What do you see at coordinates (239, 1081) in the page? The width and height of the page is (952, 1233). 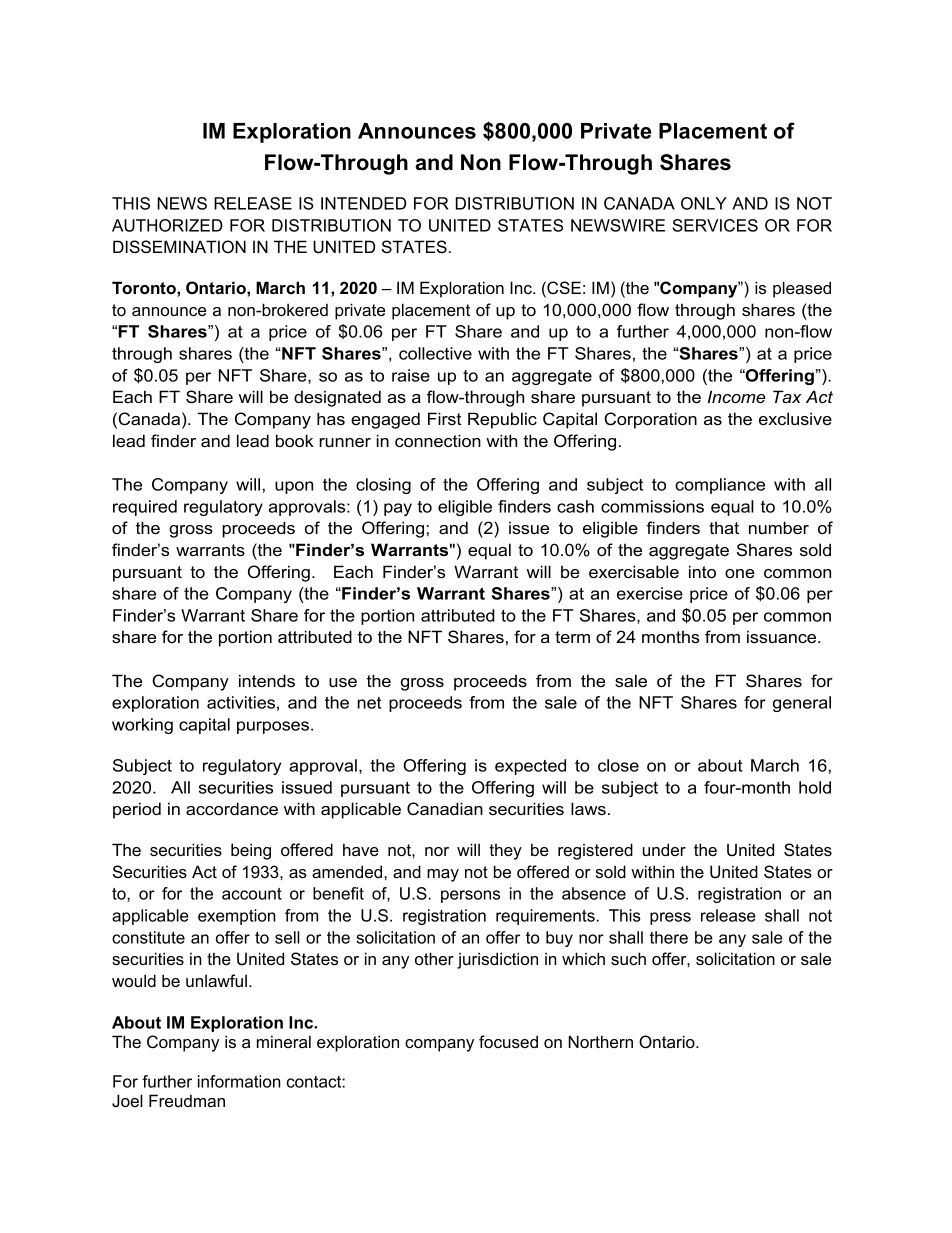 I see `information` at bounding box center [239, 1081].
